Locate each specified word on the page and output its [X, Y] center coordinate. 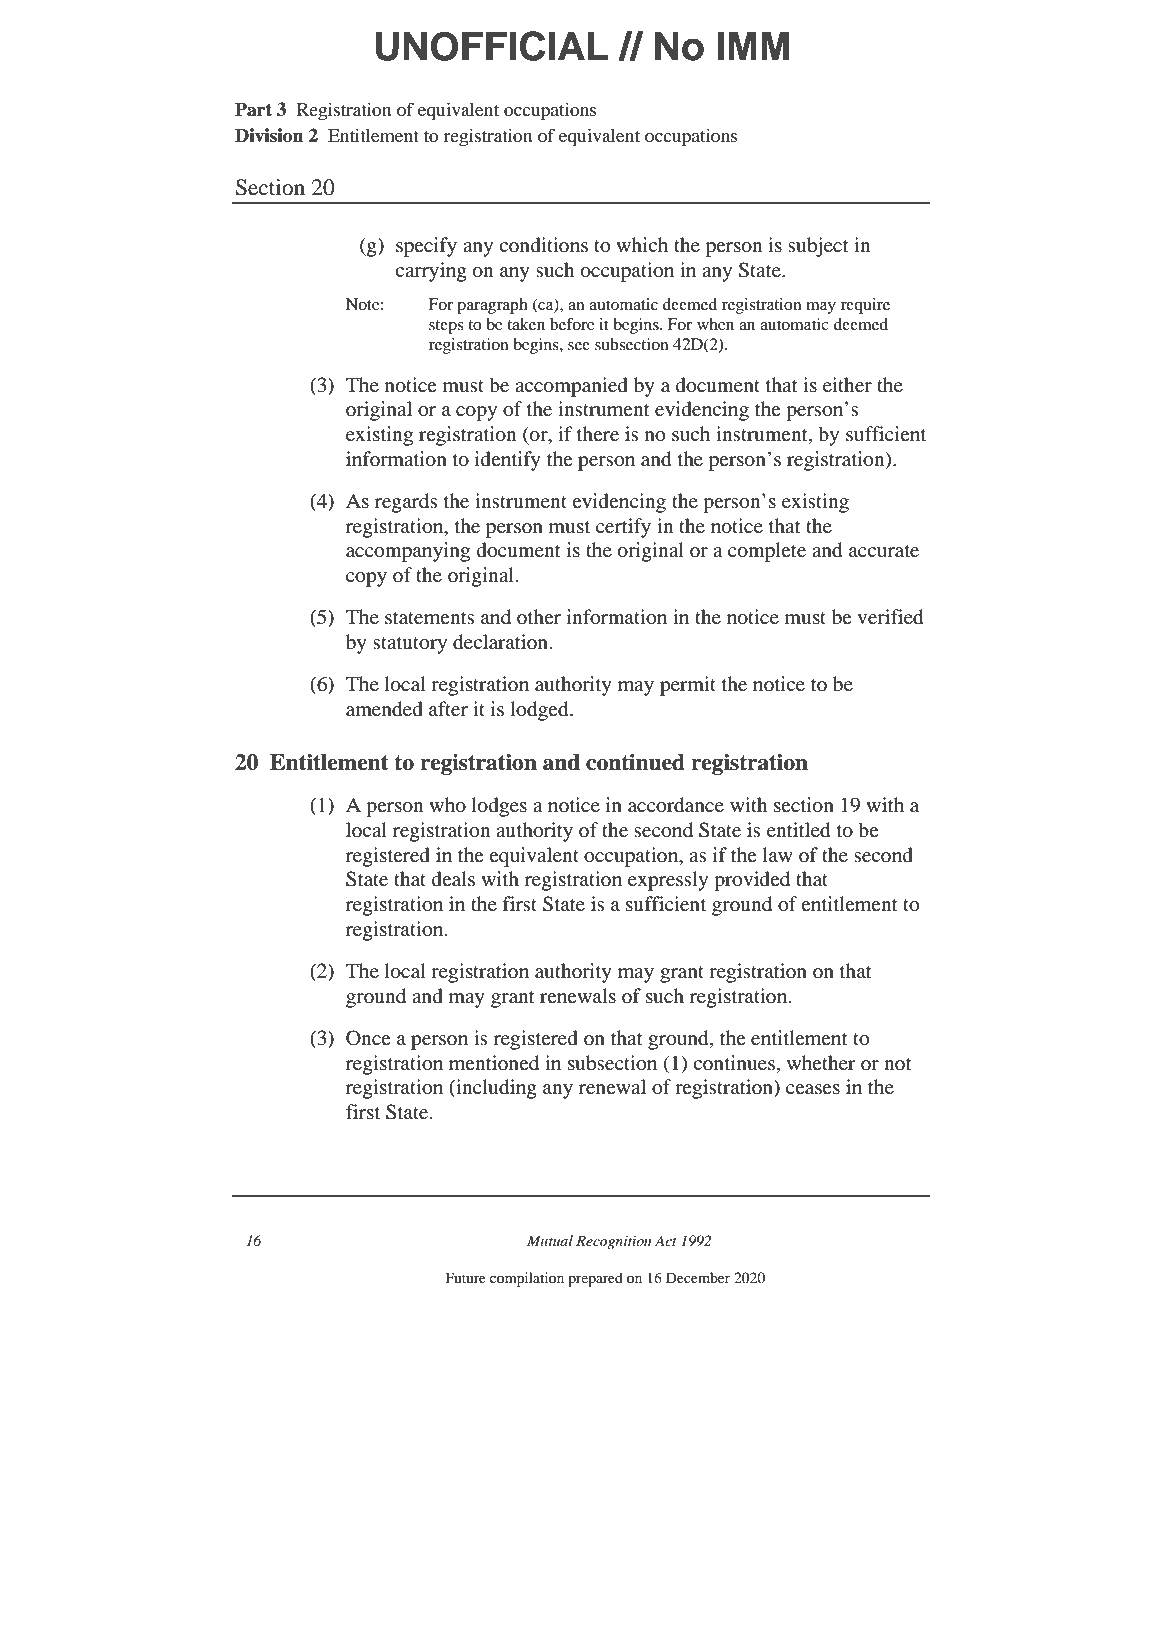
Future [466, 1277]
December [698, 1277]
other [539, 616]
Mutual [550, 1240]
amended [384, 709]
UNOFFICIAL [491, 46]
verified [890, 617]
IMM [753, 46]
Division [269, 135]
